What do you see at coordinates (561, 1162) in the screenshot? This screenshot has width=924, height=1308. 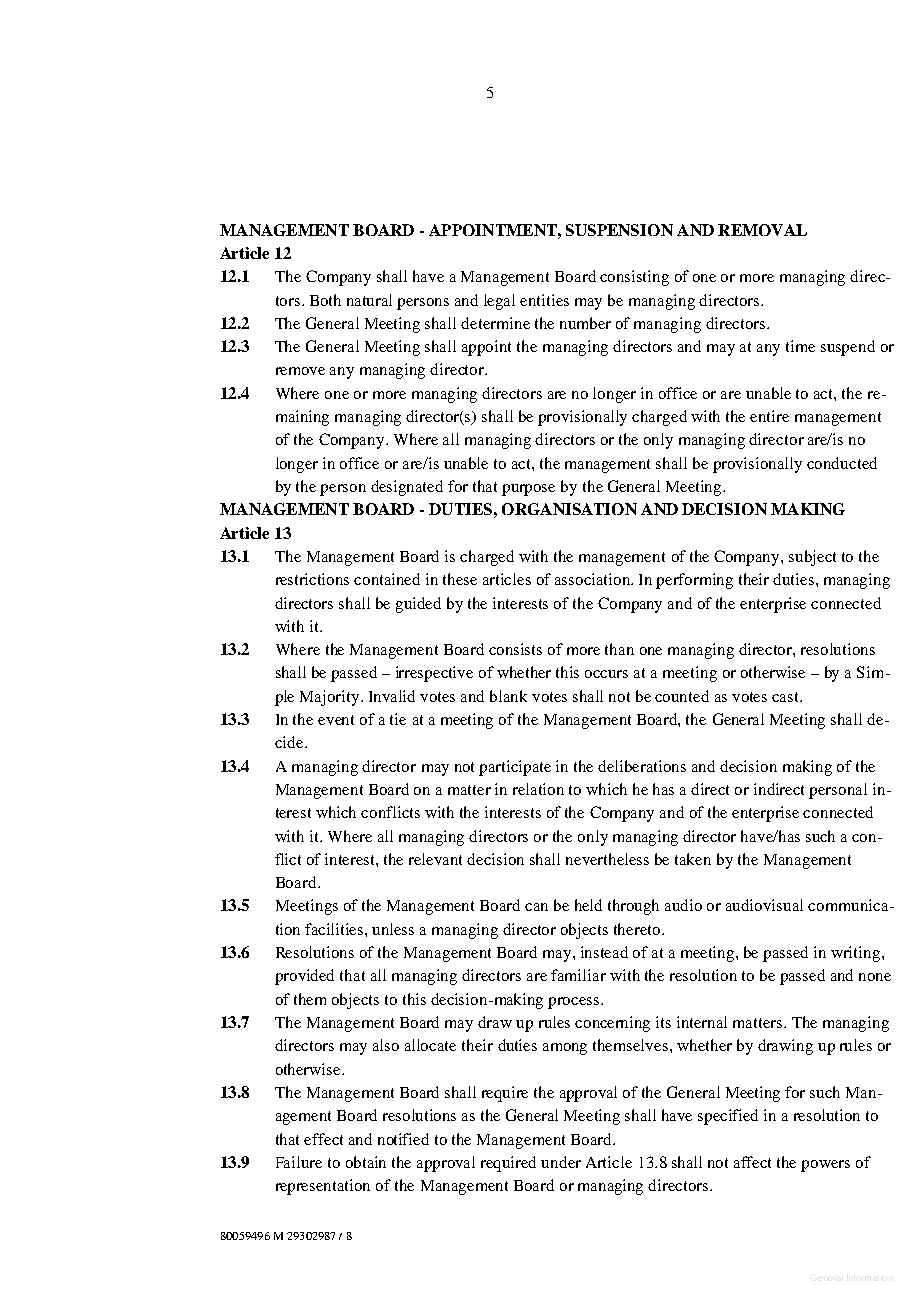 I see `under` at bounding box center [561, 1162].
